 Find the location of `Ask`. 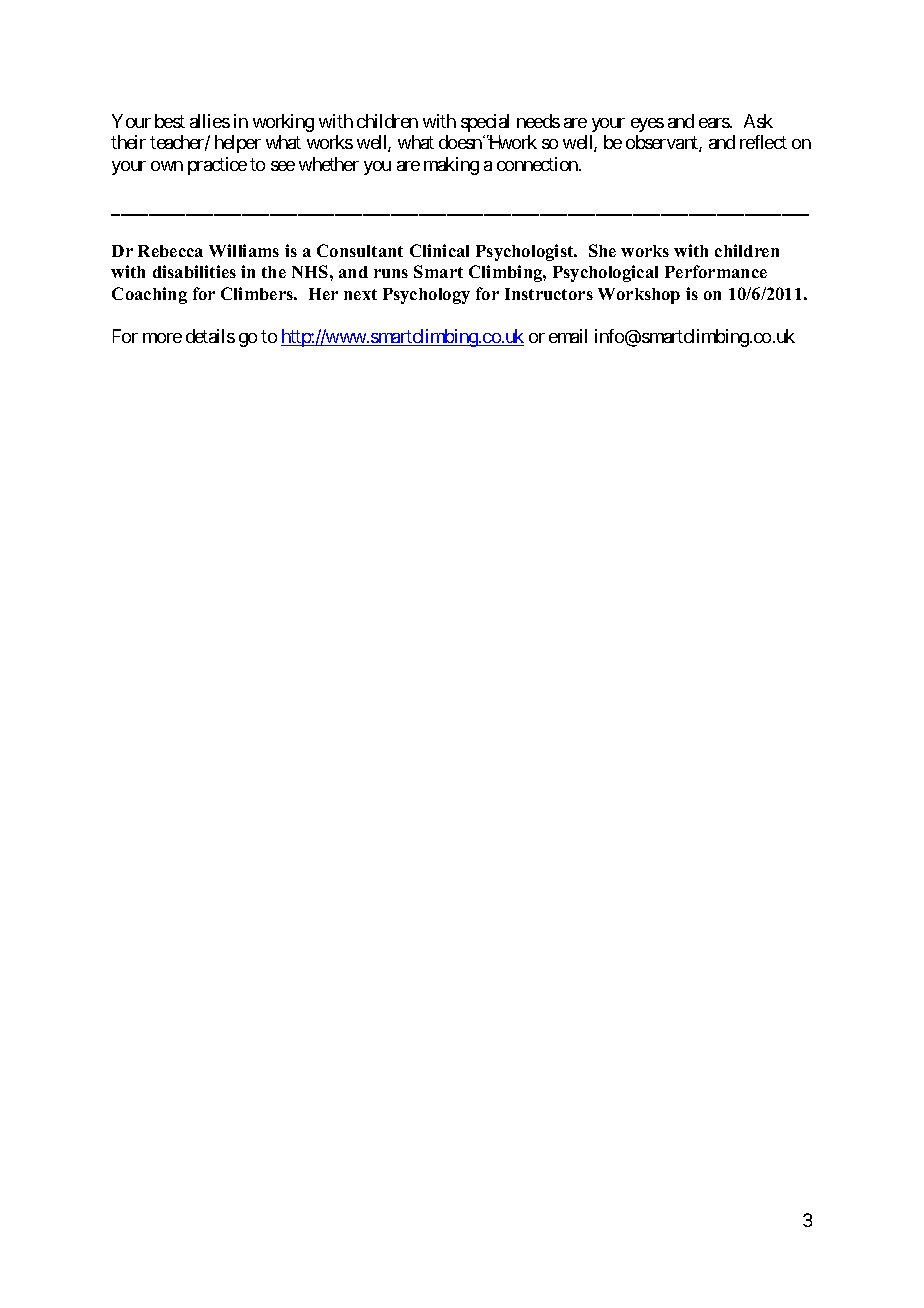

Ask is located at coordinates (758, 121).
